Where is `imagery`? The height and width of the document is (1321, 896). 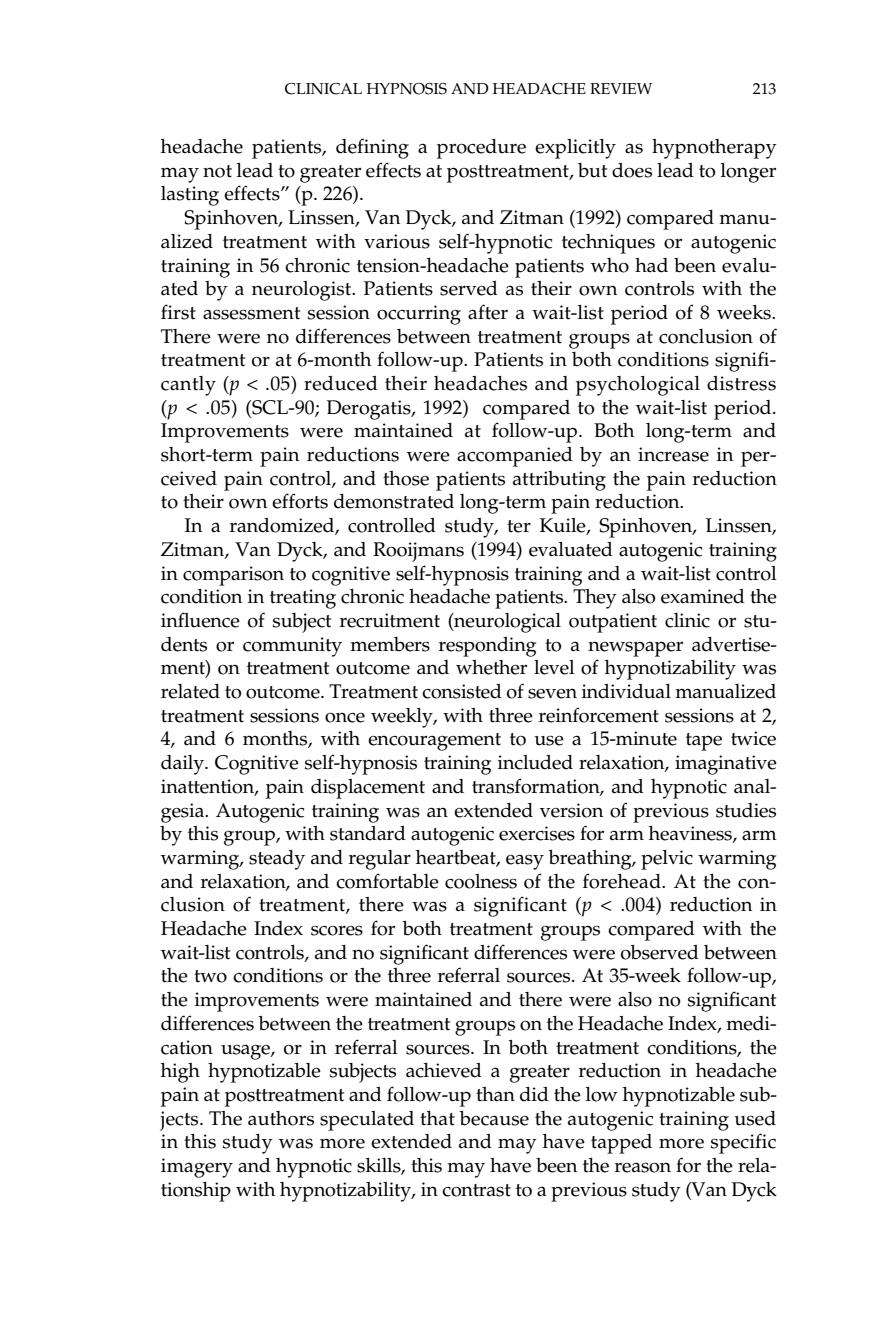
imagery is located at coordinates (197, 1168).
